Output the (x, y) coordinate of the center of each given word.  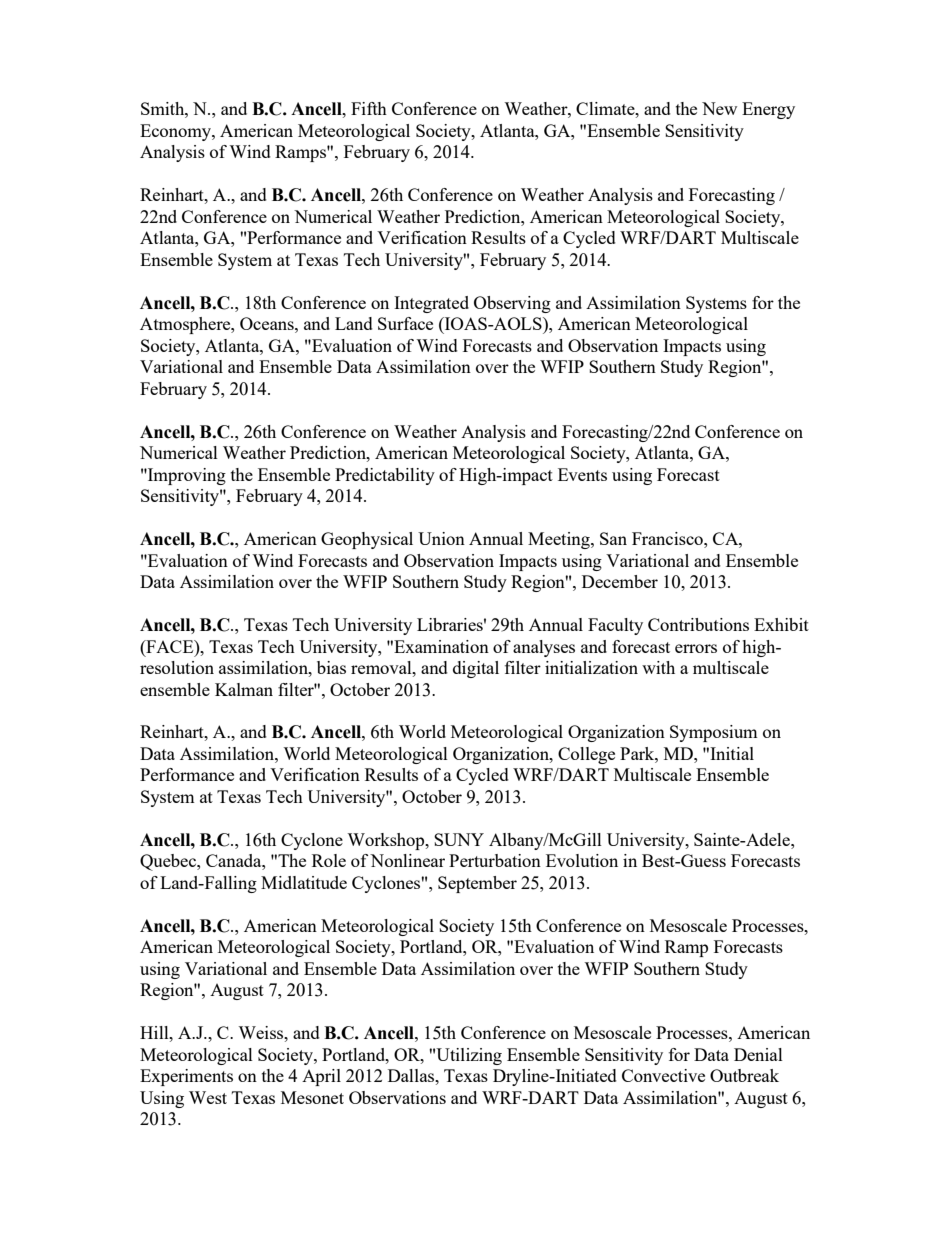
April (321, 1077)
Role (329, 860)
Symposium (714, 733)
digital (476, 669)
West (208, 1097)
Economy (176, 132)
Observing (512, 304)
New (719, 108)
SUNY (459, 839)
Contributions (698, 624)
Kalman (244, 689)
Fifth (369, 108)
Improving (186, 476)
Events (582, 474)
